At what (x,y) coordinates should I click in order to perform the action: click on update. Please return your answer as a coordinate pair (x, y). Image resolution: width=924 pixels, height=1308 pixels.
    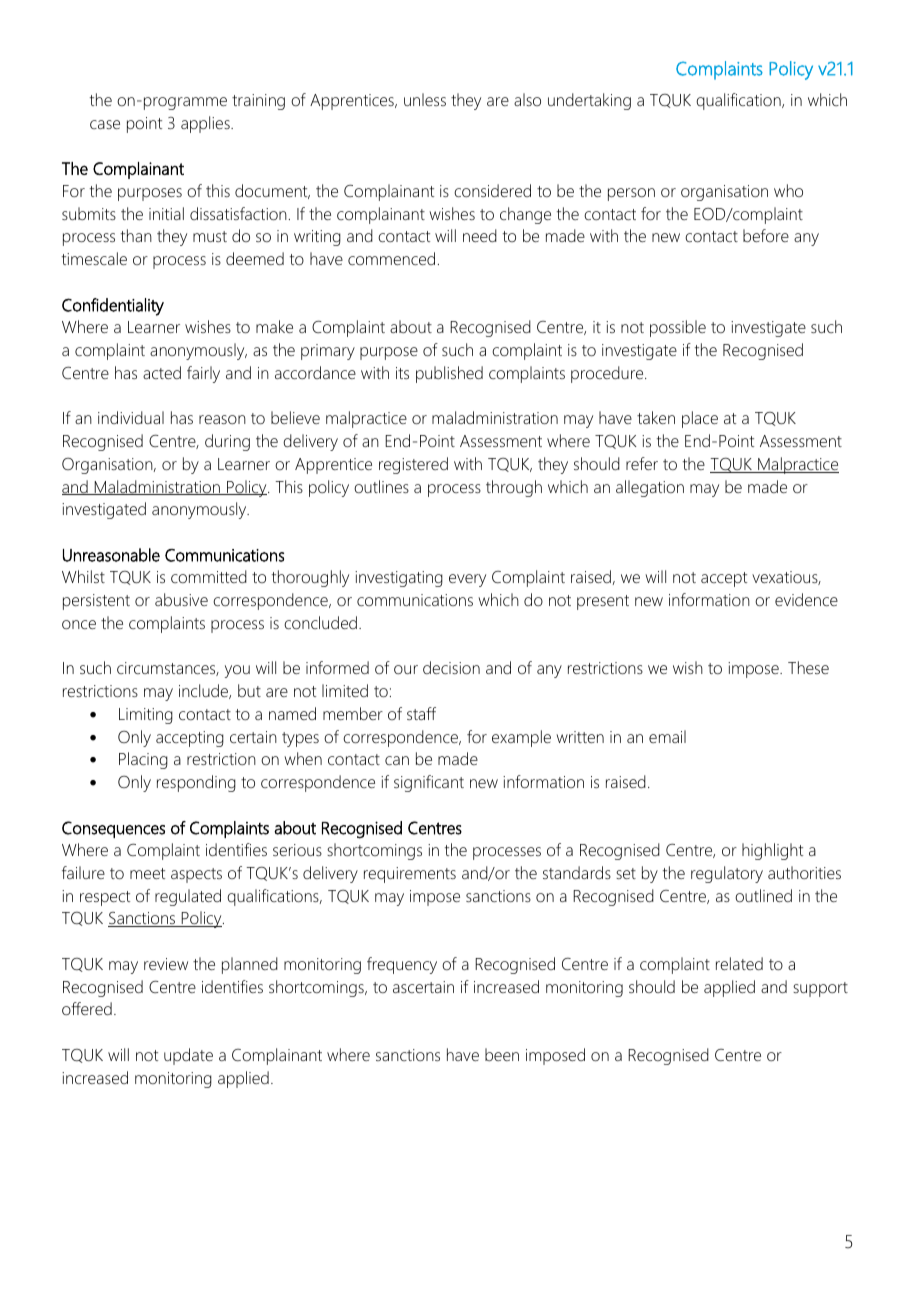
    Looking at the image, I should click on (188, 1056).
